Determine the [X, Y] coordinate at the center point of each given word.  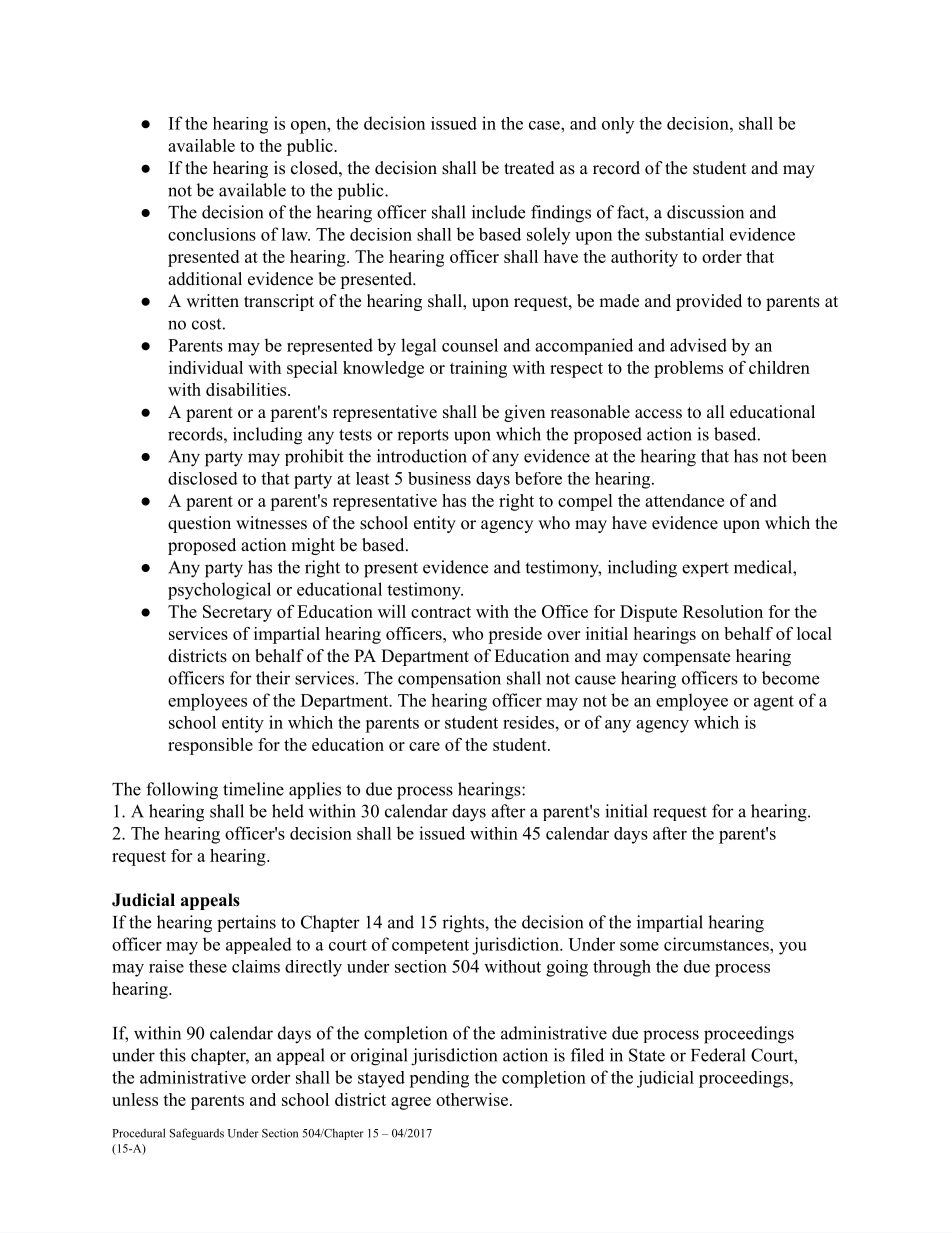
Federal [718, 1055]
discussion [705, 212]
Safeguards [197, 1134]
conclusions [212, 234]
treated [529, 168]
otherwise [472, 1099]
